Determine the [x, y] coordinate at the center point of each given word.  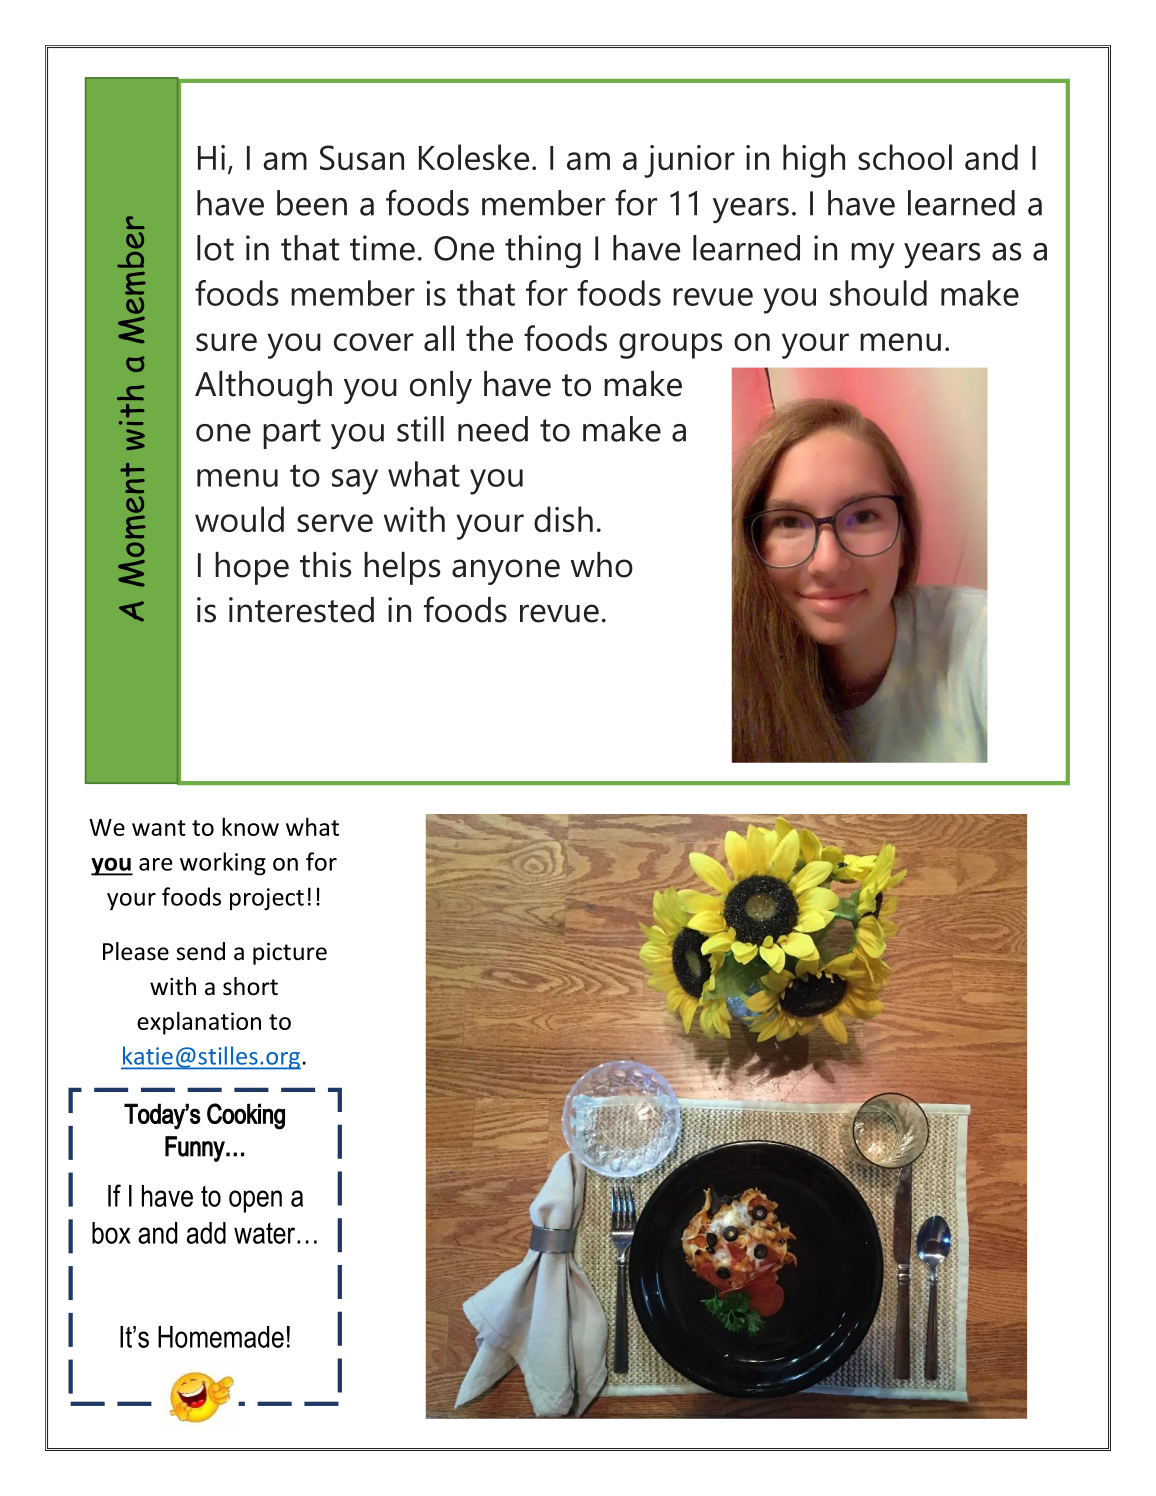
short [250, 986]
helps [402, 568]
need [493, 429]
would [239, 519]
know [250, 826]
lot [215, 248]
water [266, 1233]
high [814, 161]
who [602, 565]
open [255, 1201]
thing [543, 251]
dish [563, 519]
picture [290, 954]
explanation [199, 1023]
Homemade [221, 1337]
